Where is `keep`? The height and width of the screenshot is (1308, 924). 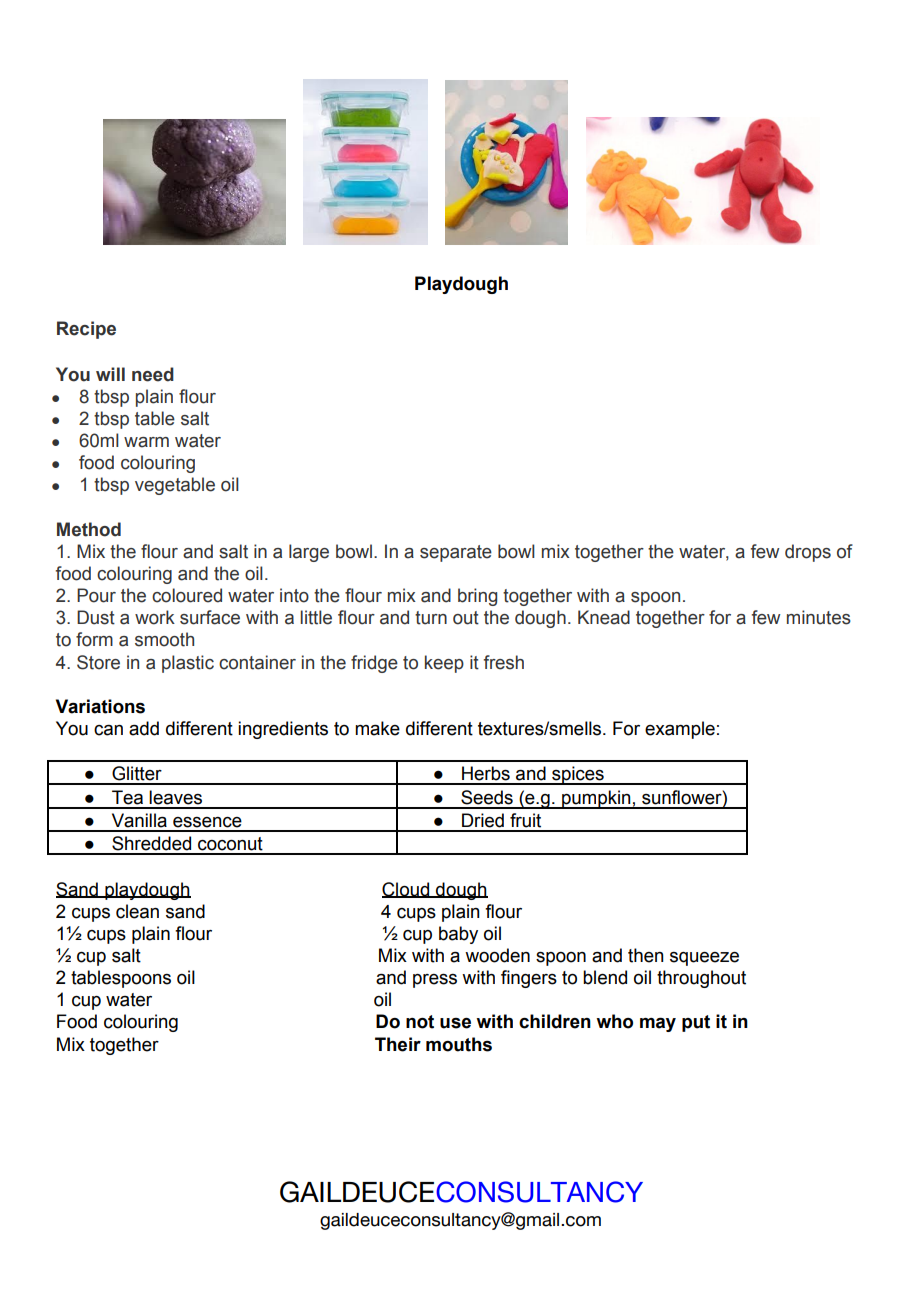
keep is located at coordinates (444, 664).
